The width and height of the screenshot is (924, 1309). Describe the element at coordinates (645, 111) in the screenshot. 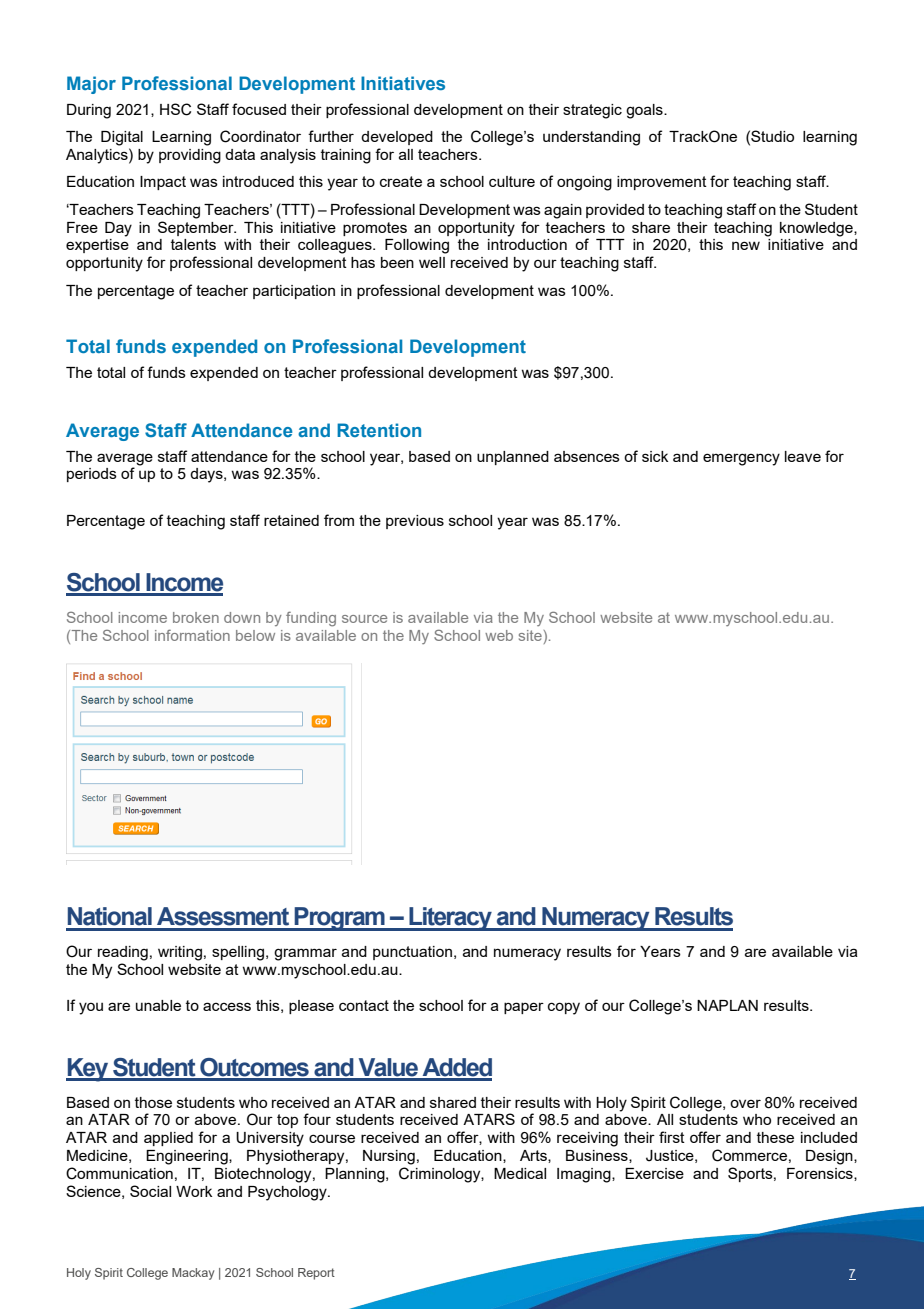

I see `goals` at that location.
